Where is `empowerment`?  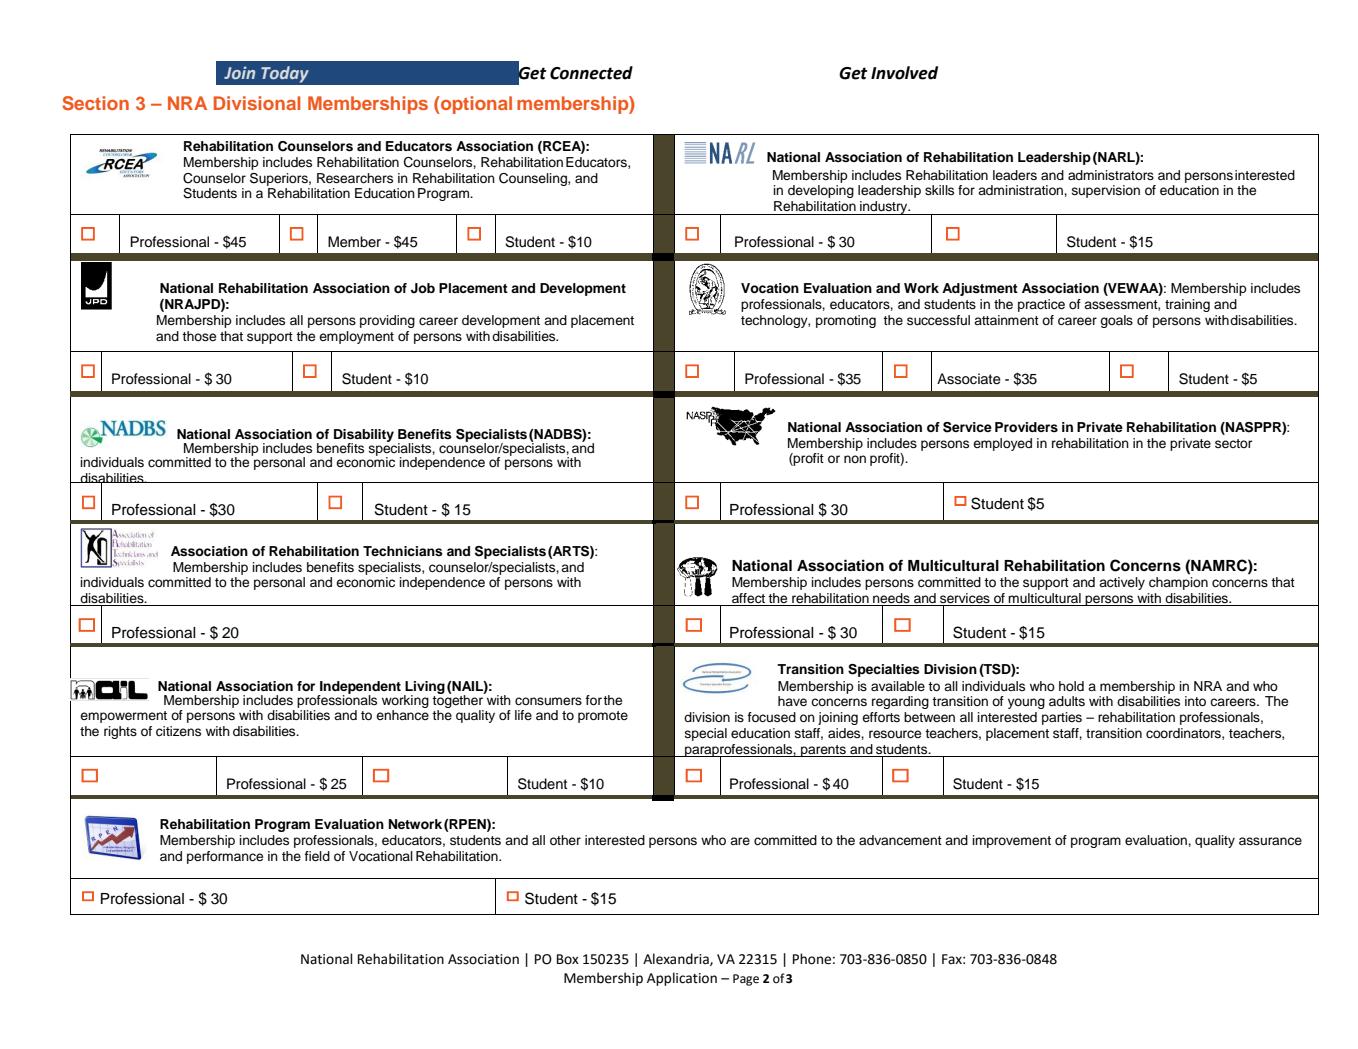 empowerment is located at coordinates (123, 717).
